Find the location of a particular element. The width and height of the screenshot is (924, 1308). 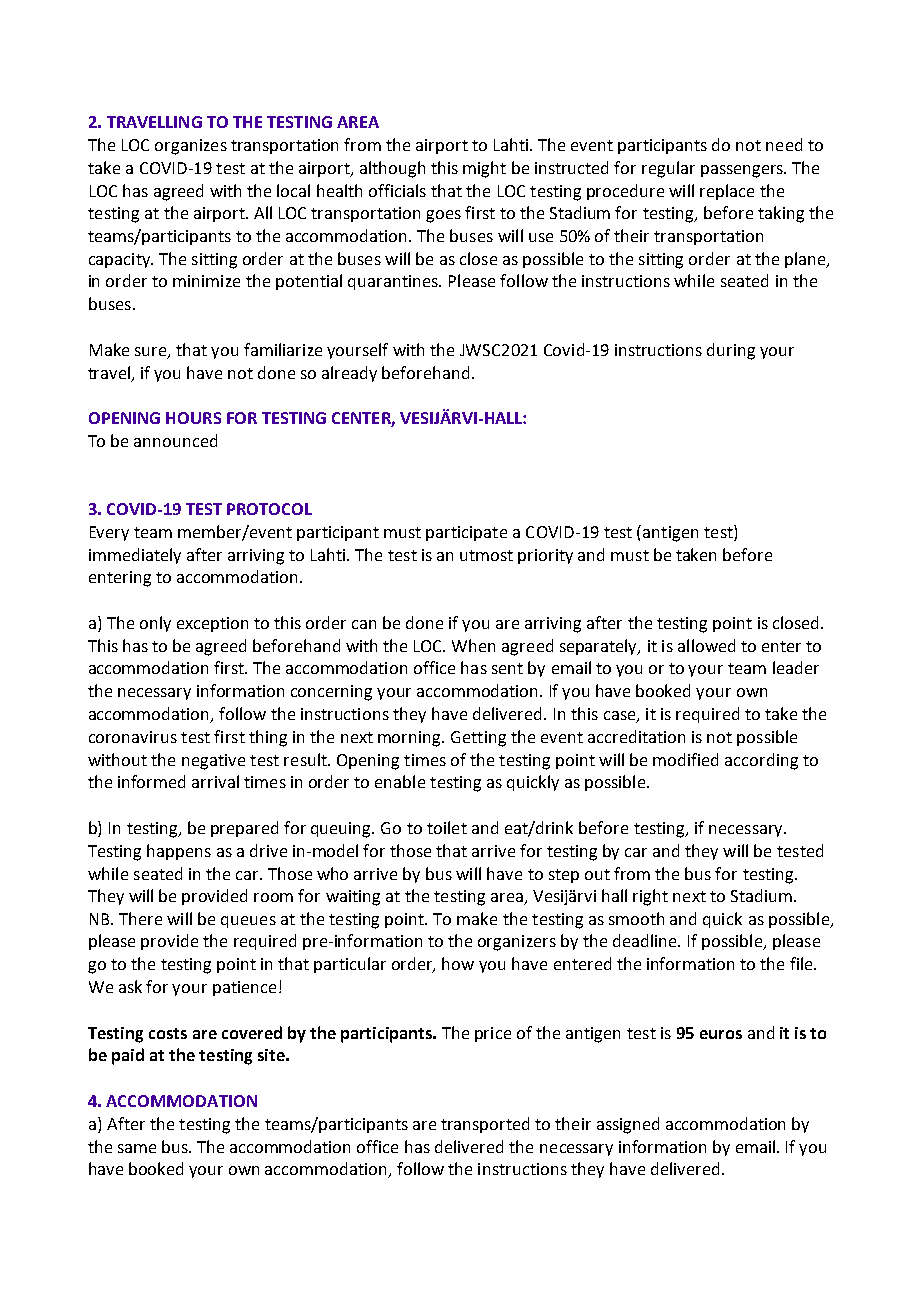

assigned is located at coordinates (628, 1125).
